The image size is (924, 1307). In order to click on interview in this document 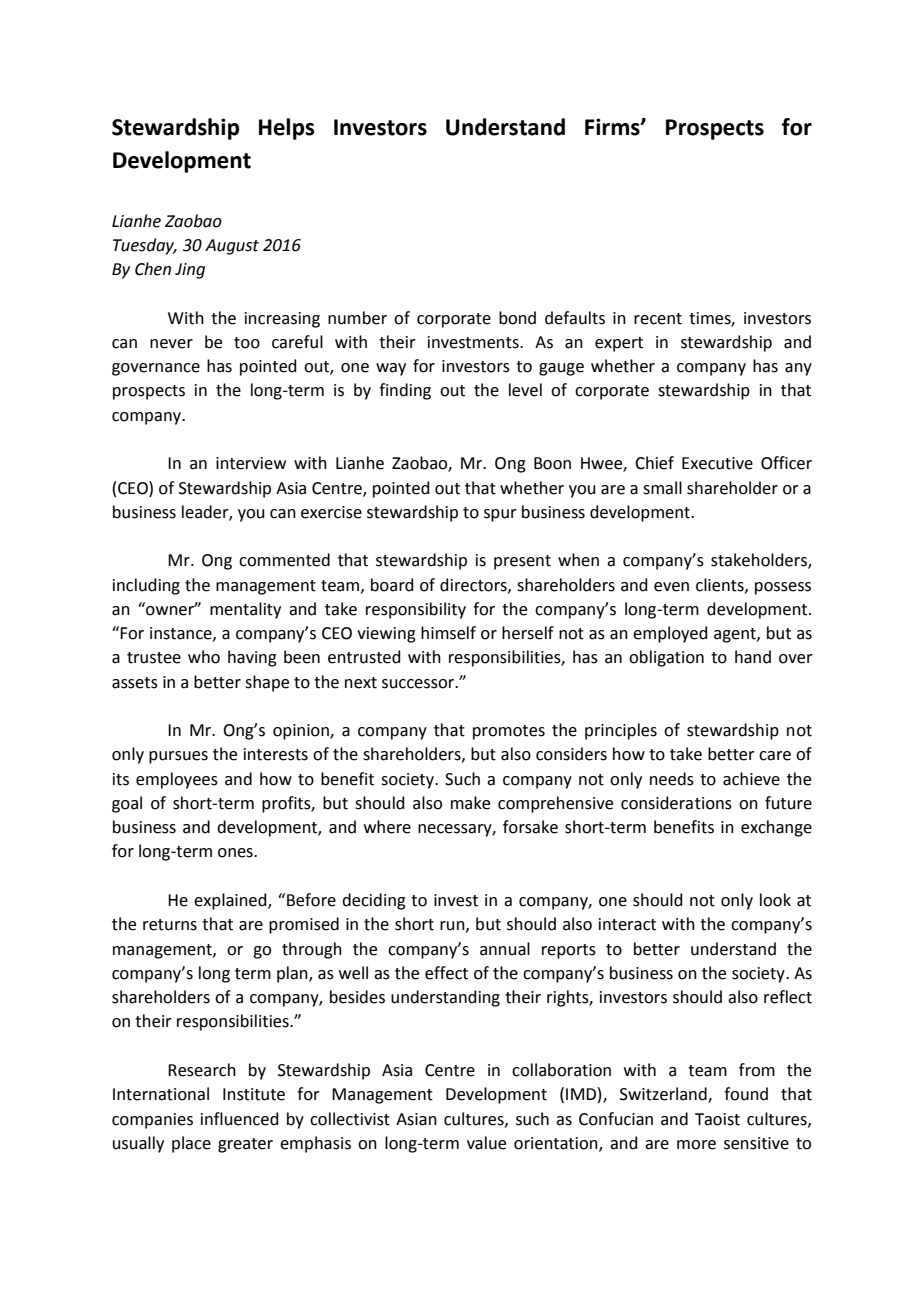, I will do `click(251, 463)`.
